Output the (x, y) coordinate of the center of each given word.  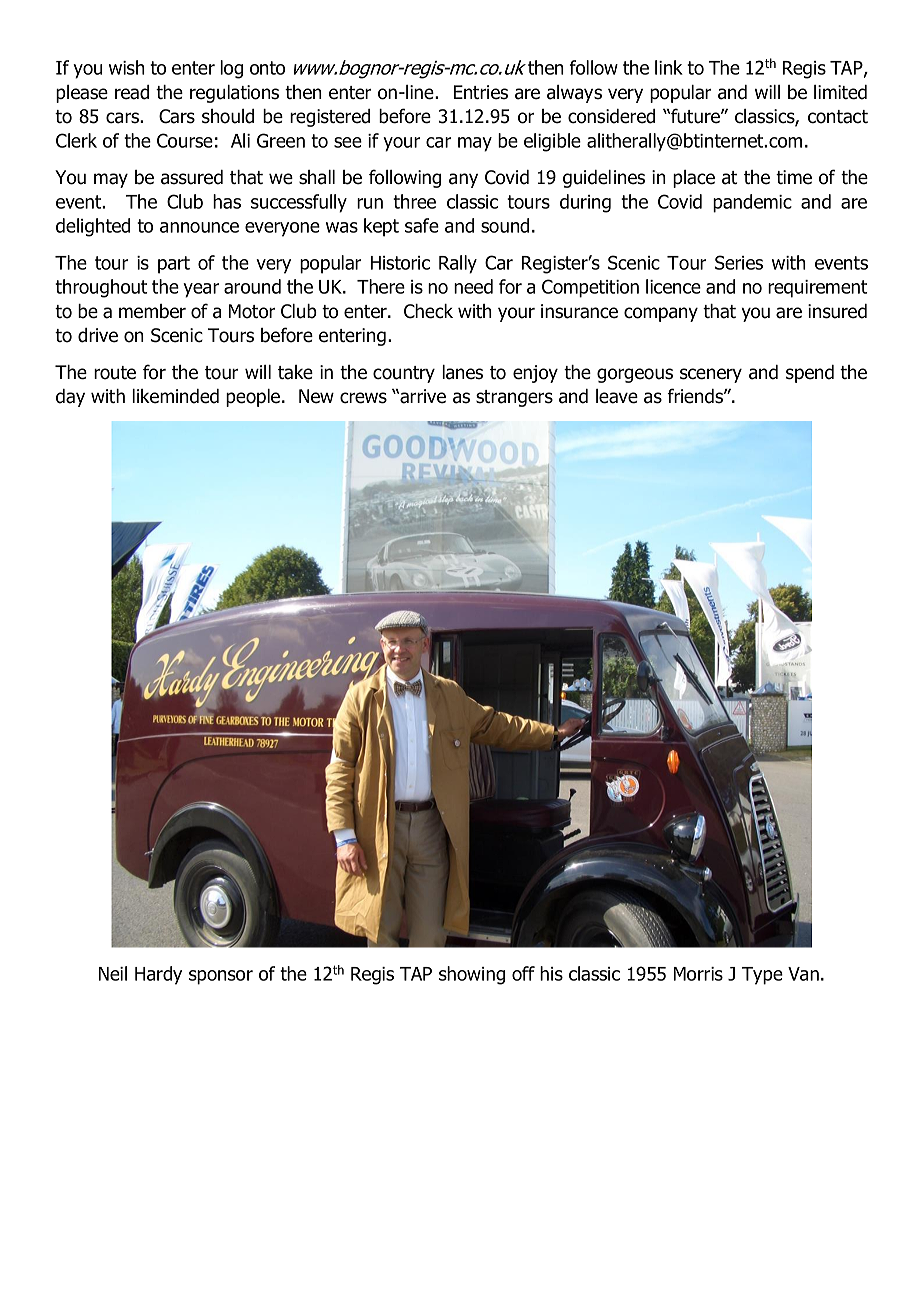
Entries (481, 92)
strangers (514, 398)
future (695, 116)
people (254, 398)
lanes (462, 372)
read (132, 92)
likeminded (175, 396)
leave (617, 396)
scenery (711, 375)
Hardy (158, 975)
